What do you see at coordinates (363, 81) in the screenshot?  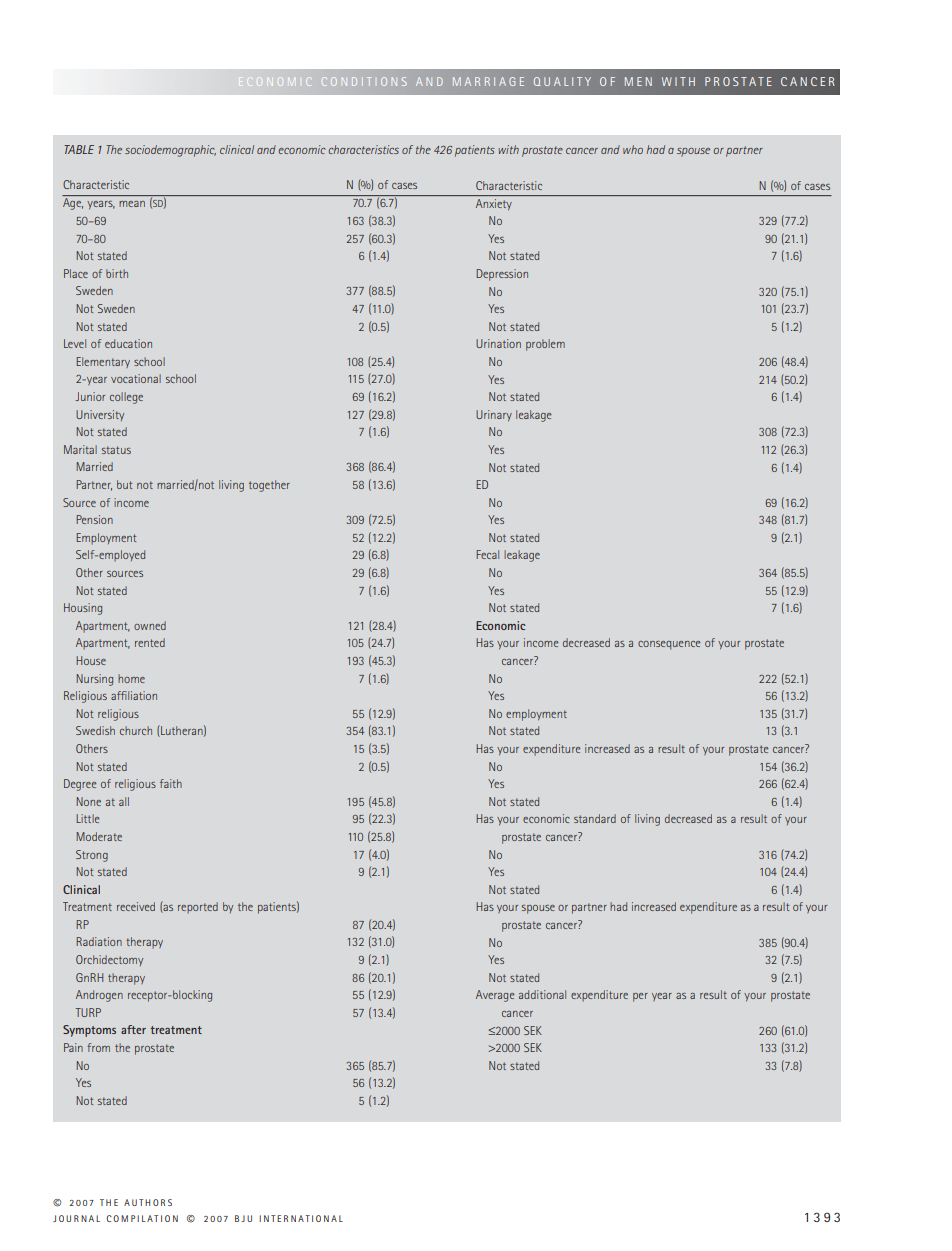 I see `CONDITIONS` at bounding box center [363, 81].
